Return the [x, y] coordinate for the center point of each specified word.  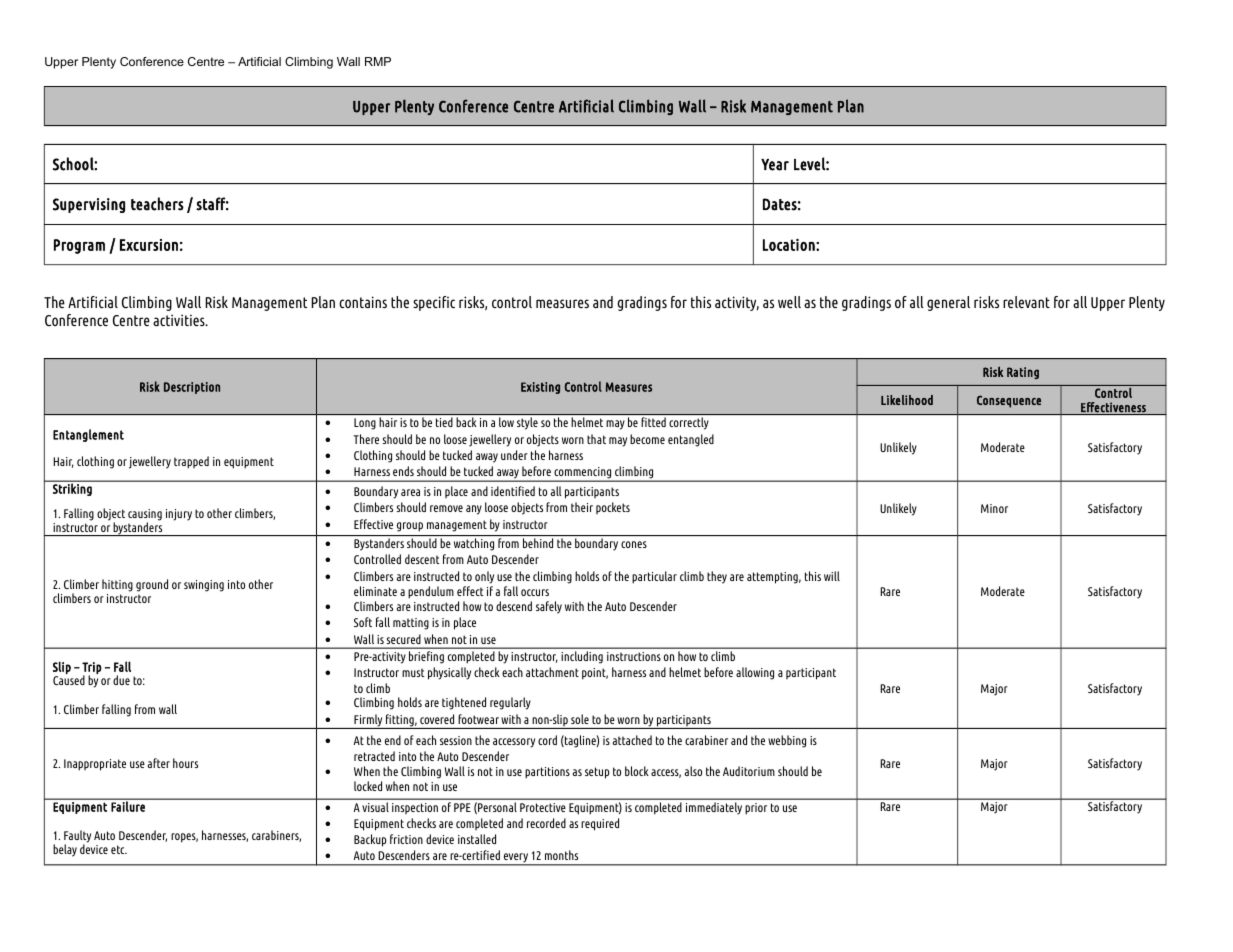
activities [180, 320]
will [832, 576]
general [948, 303]
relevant [1026, 302]
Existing [540, 388]
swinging [204, 586]
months [561, 855]
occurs [535, 592]
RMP [378, 61]
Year [775, 165]
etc [119, 849]
